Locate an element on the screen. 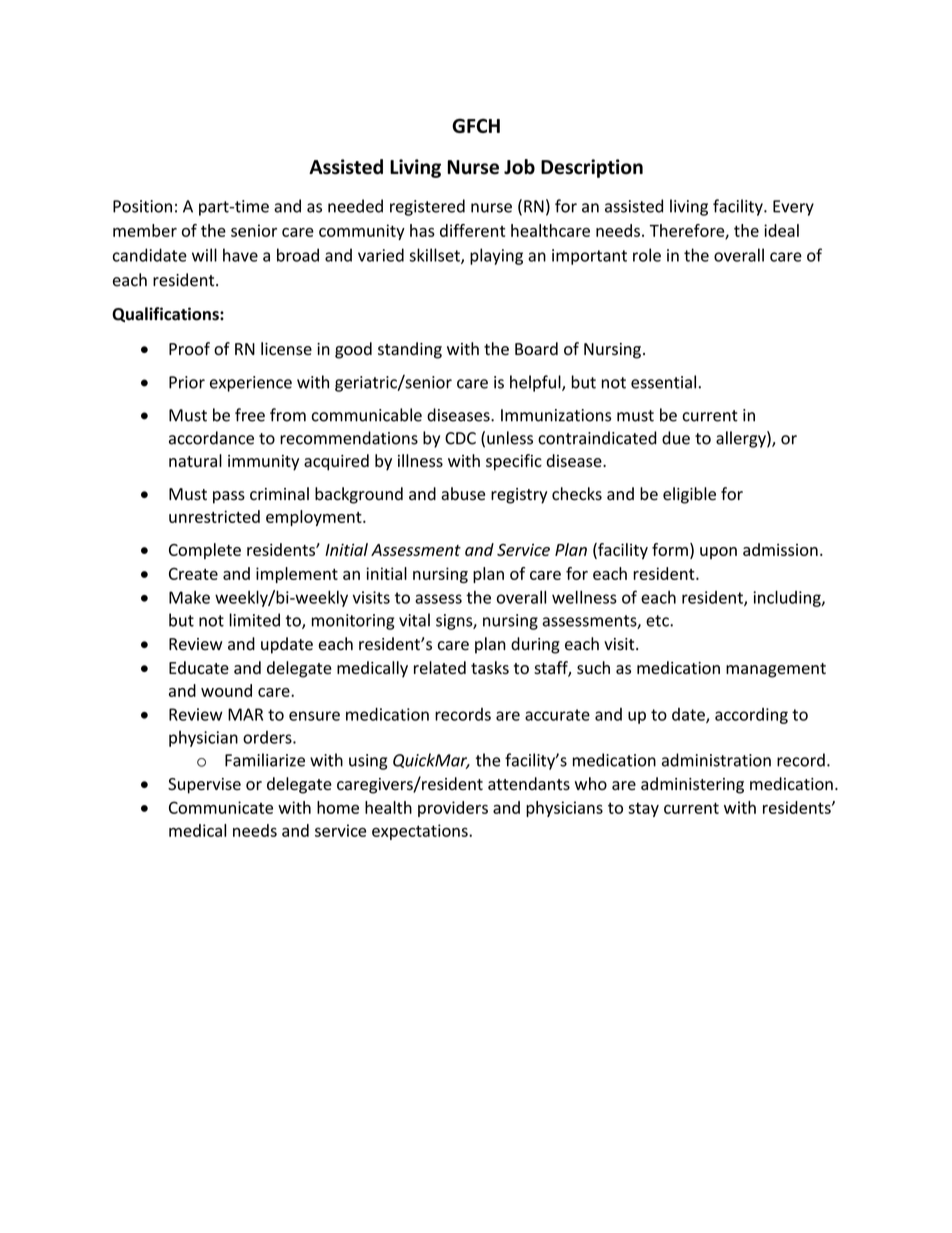 The width and height of the screenshot is (952, 1233). vital is located at coordinates (414, 620).
